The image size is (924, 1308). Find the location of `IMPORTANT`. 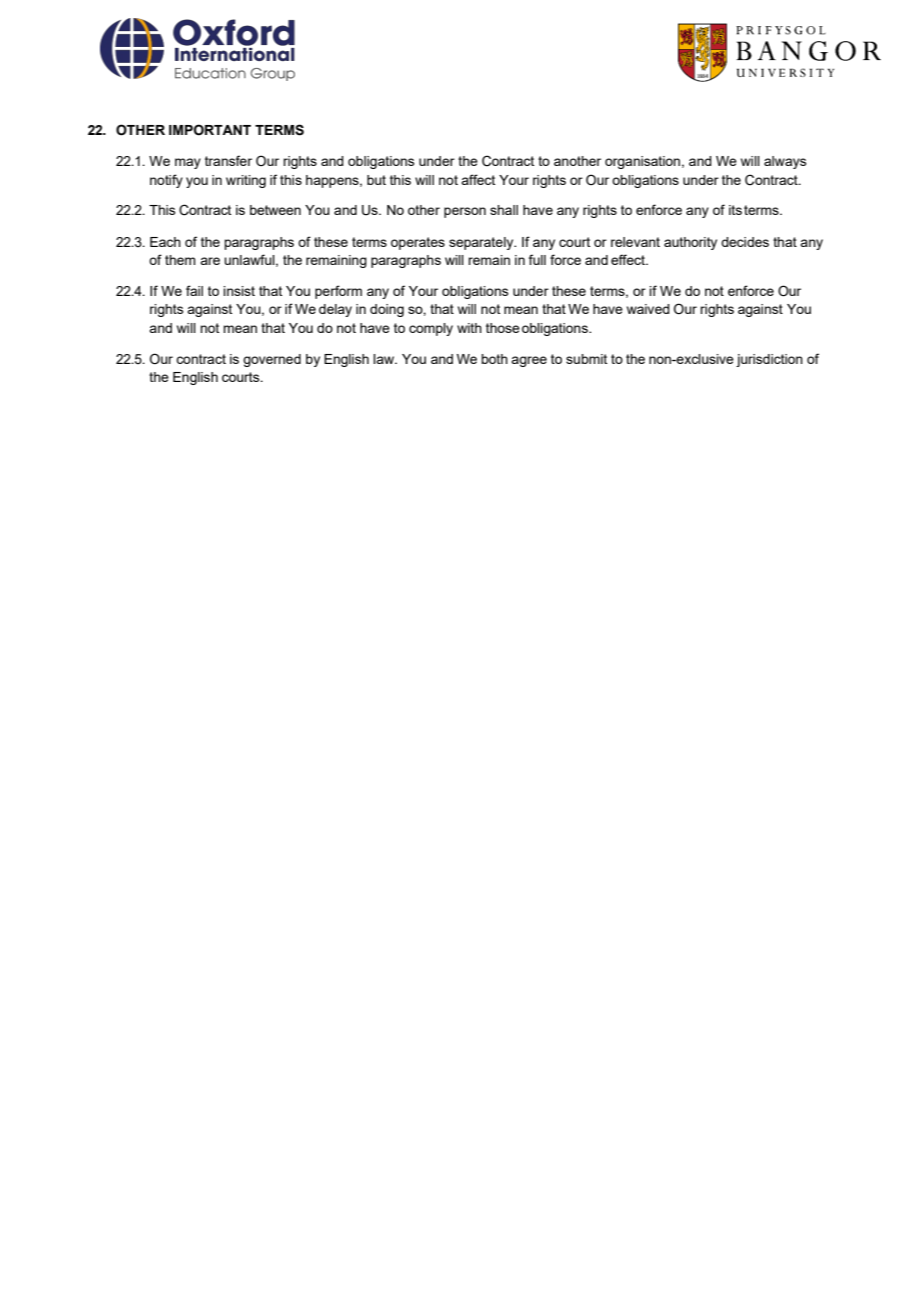

IMPORTANT is located at coordinates (210, 130).
